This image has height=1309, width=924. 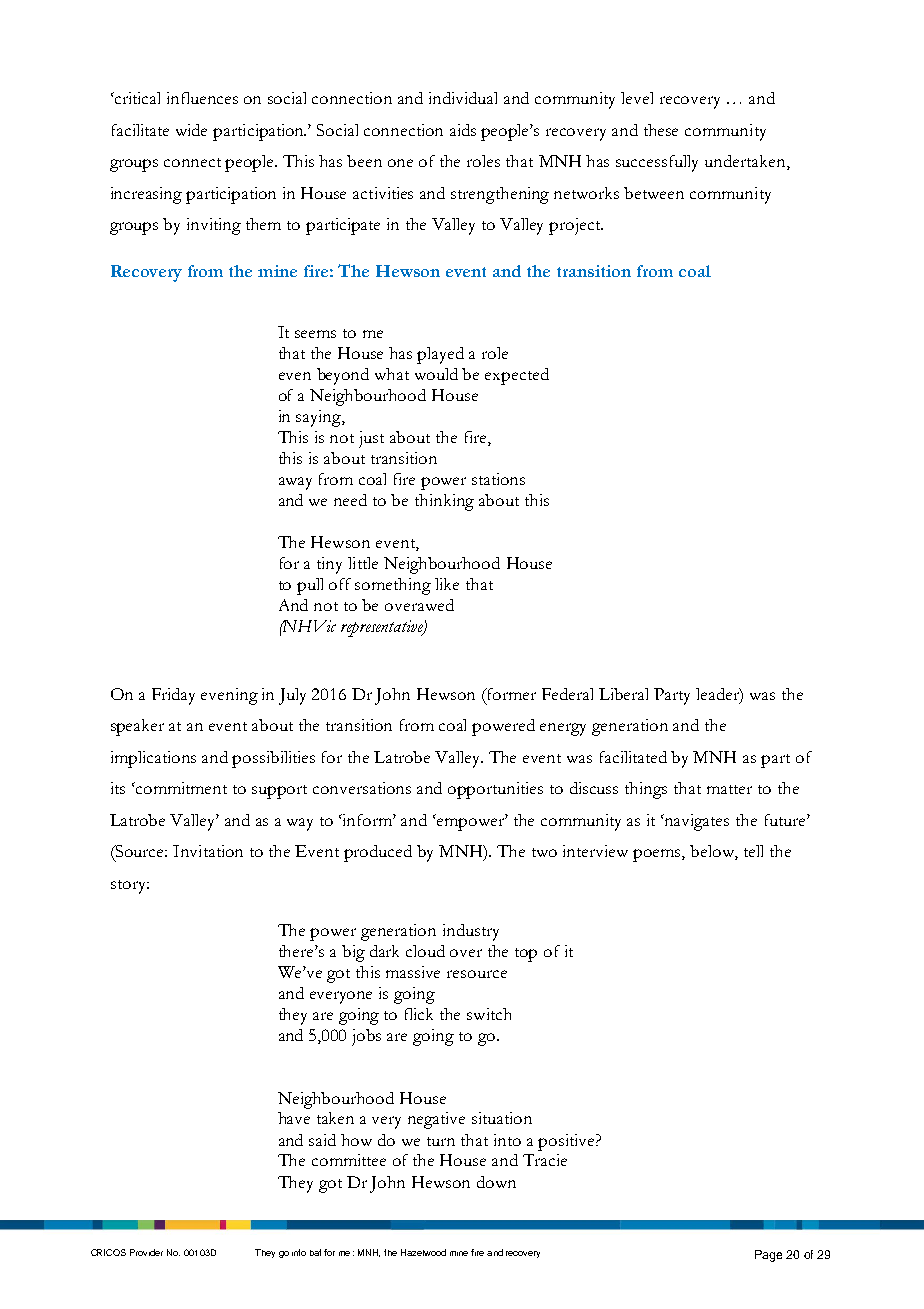 I want to click on Provider, so click(x=146, y=1252).
